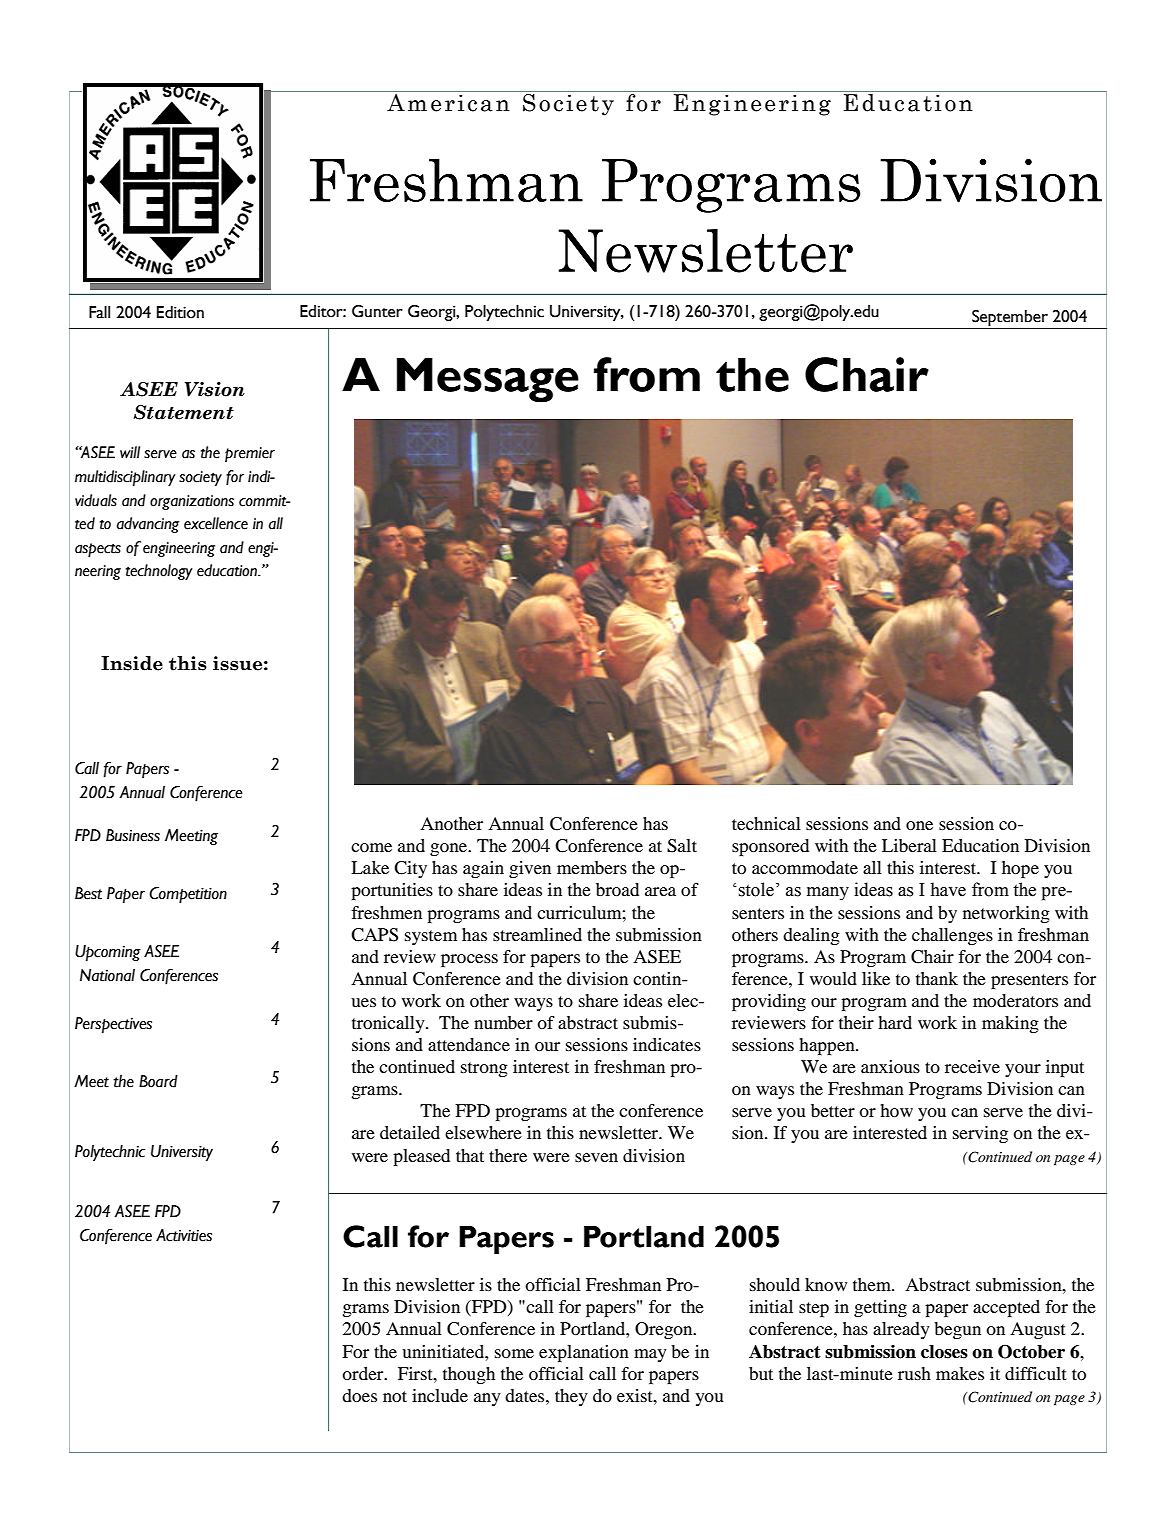 This screenshot has width=1176, height=1522. I want to click on Gunter, so click(377, 311).
